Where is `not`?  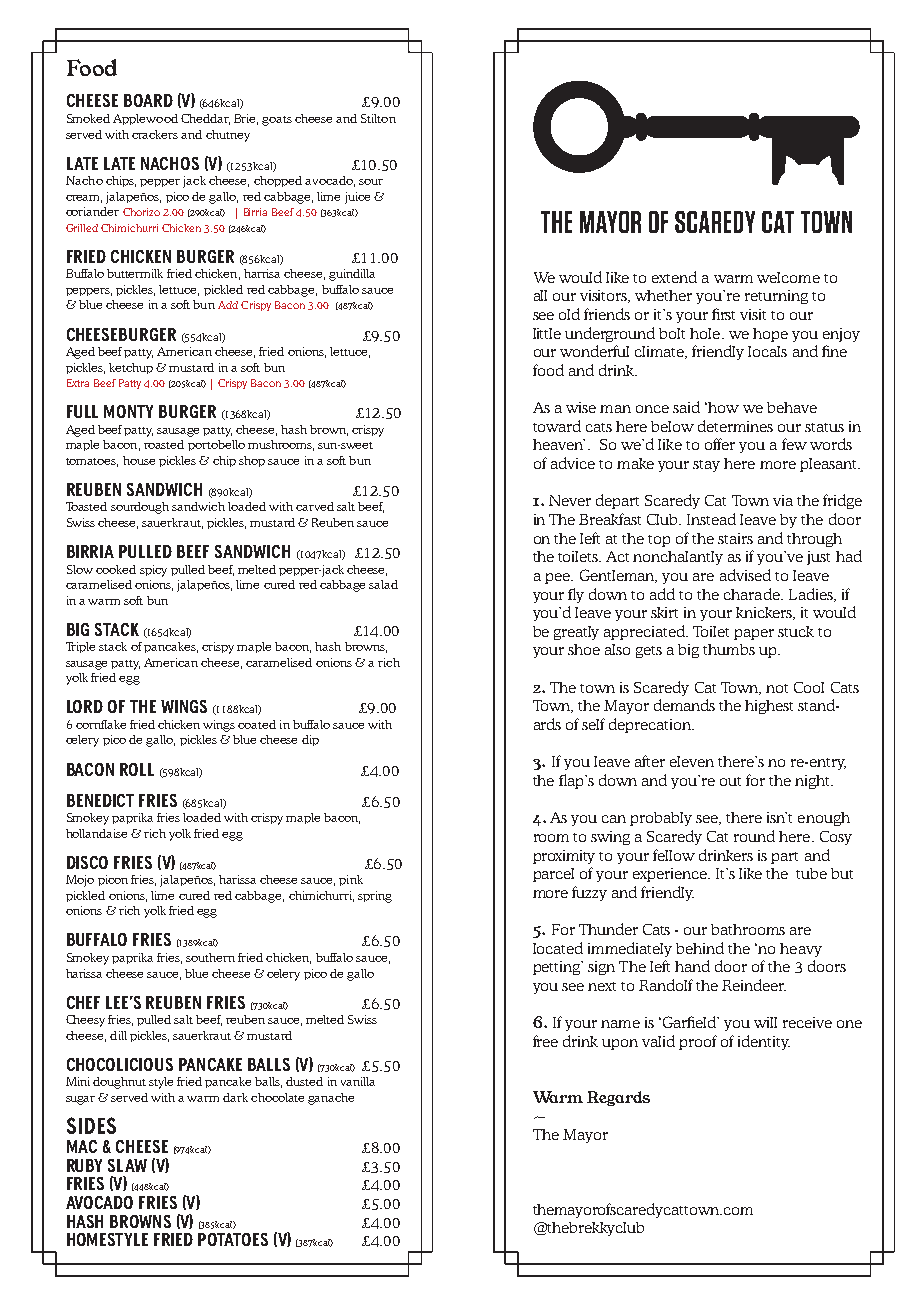
not is located at coordinates (777, 688).
